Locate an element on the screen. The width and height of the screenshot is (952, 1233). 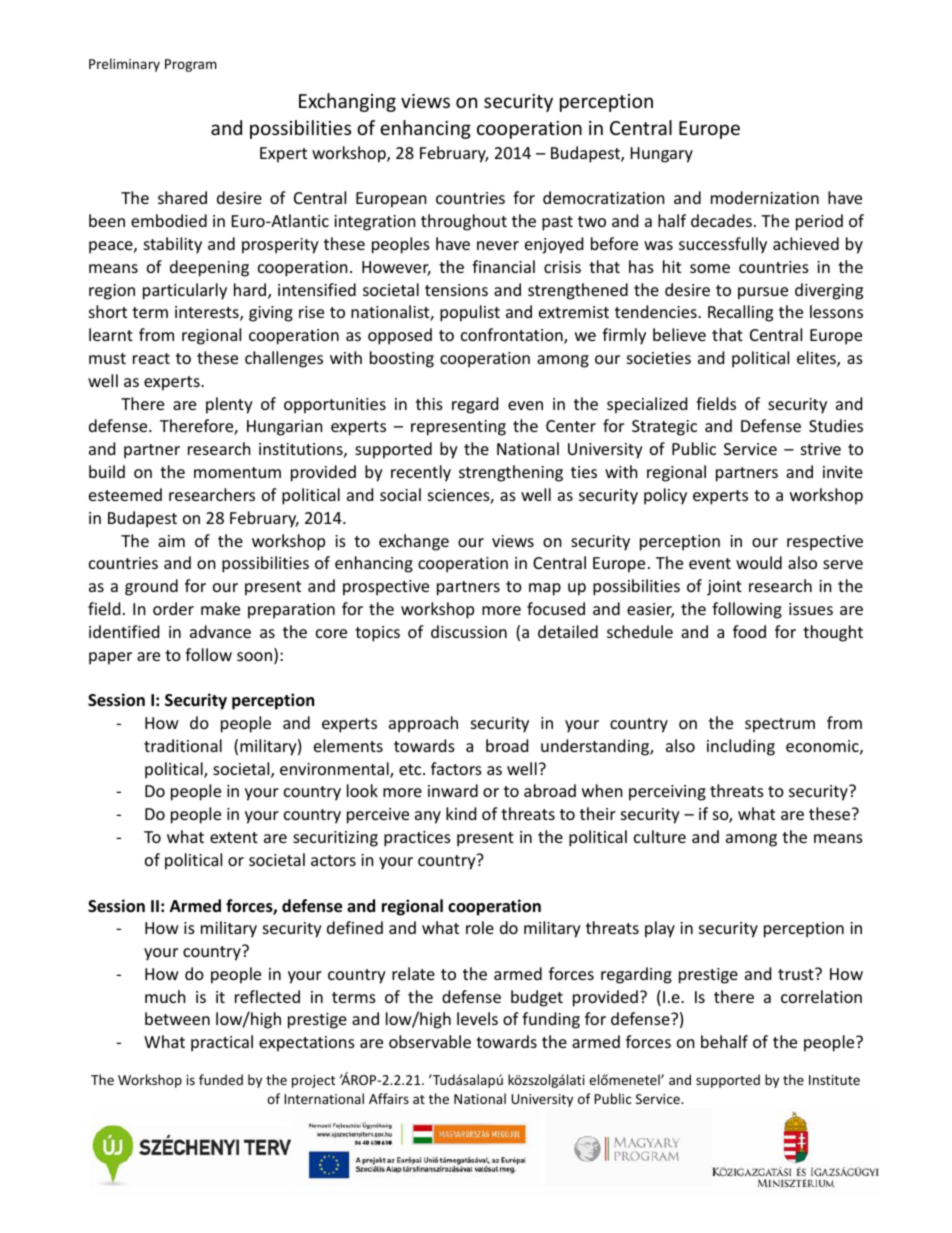
would is located at coordinates (759, 562).
